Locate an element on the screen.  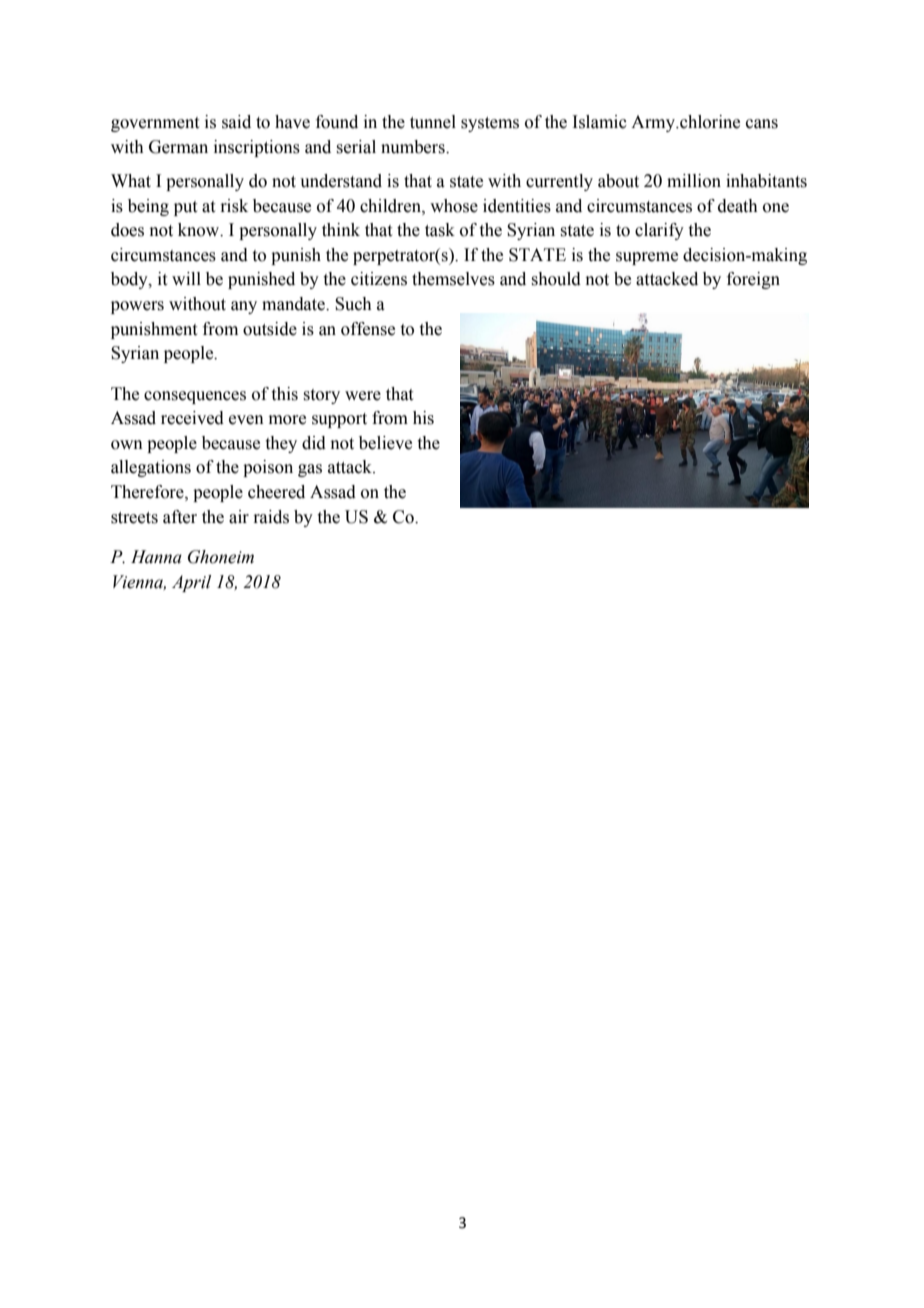
raids is located at coordinates (271, 517).
